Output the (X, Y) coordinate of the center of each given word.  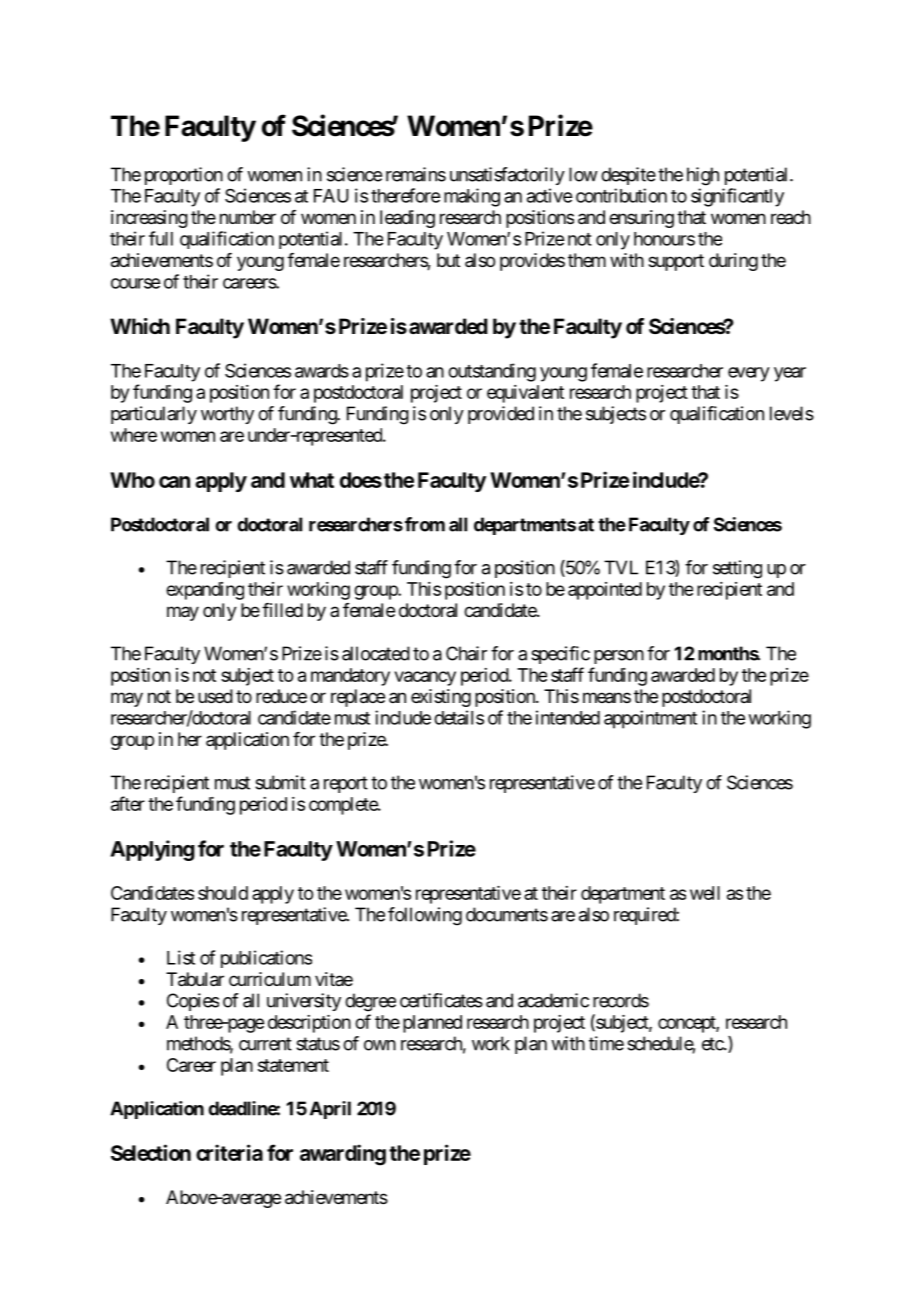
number (248, 217)
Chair (466, 653)
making (472, 197)
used (215, 696)
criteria (229, 1152)
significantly (737, 197)
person (619, 657)
